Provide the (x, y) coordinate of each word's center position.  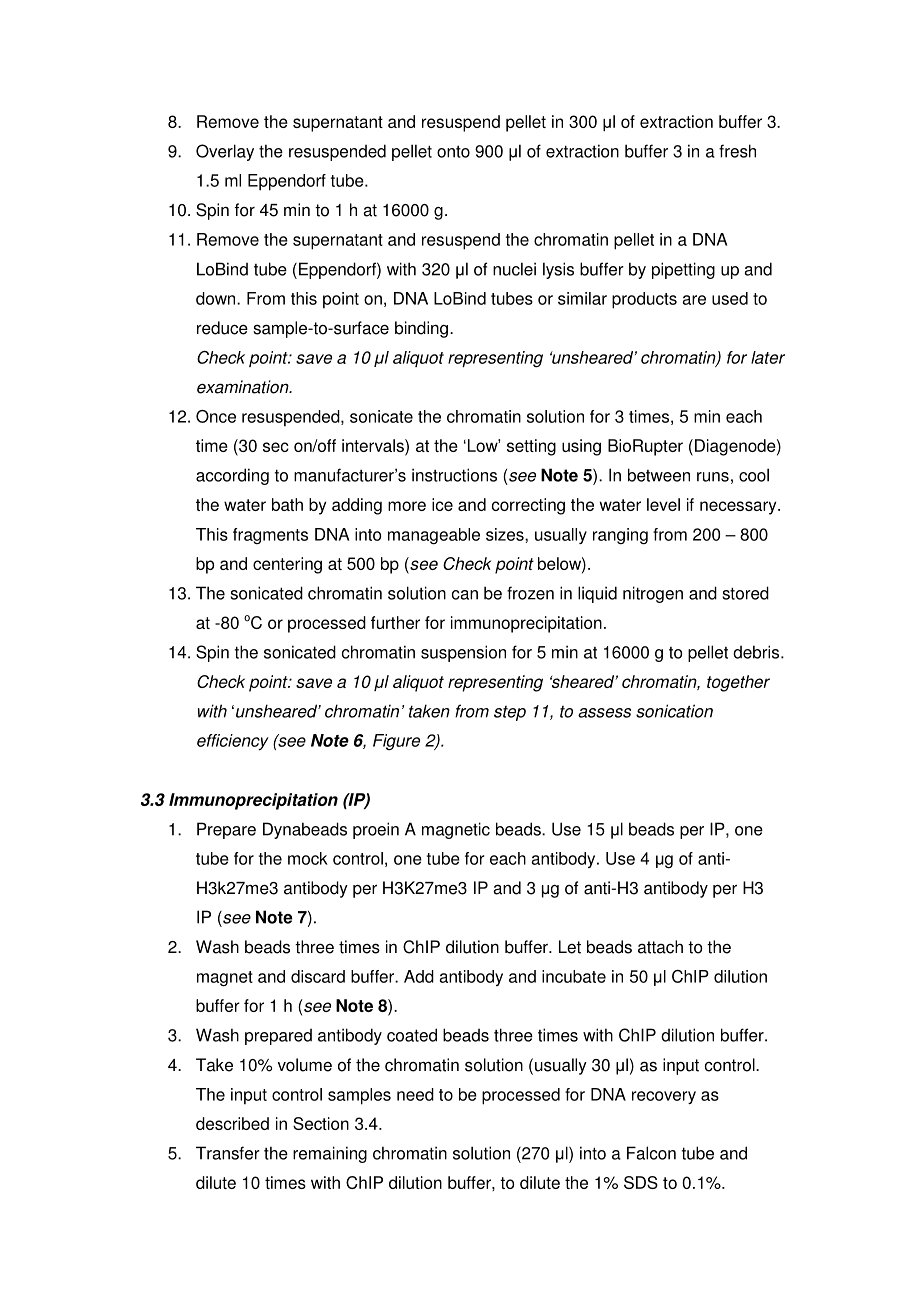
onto (453, 152)
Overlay (225, 152)
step (510, 713)
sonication (674, 711)
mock (308, 858)
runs (713, 477)
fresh (737, 151)
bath (287, 504)
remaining (330, 1154)
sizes (506, 534)
